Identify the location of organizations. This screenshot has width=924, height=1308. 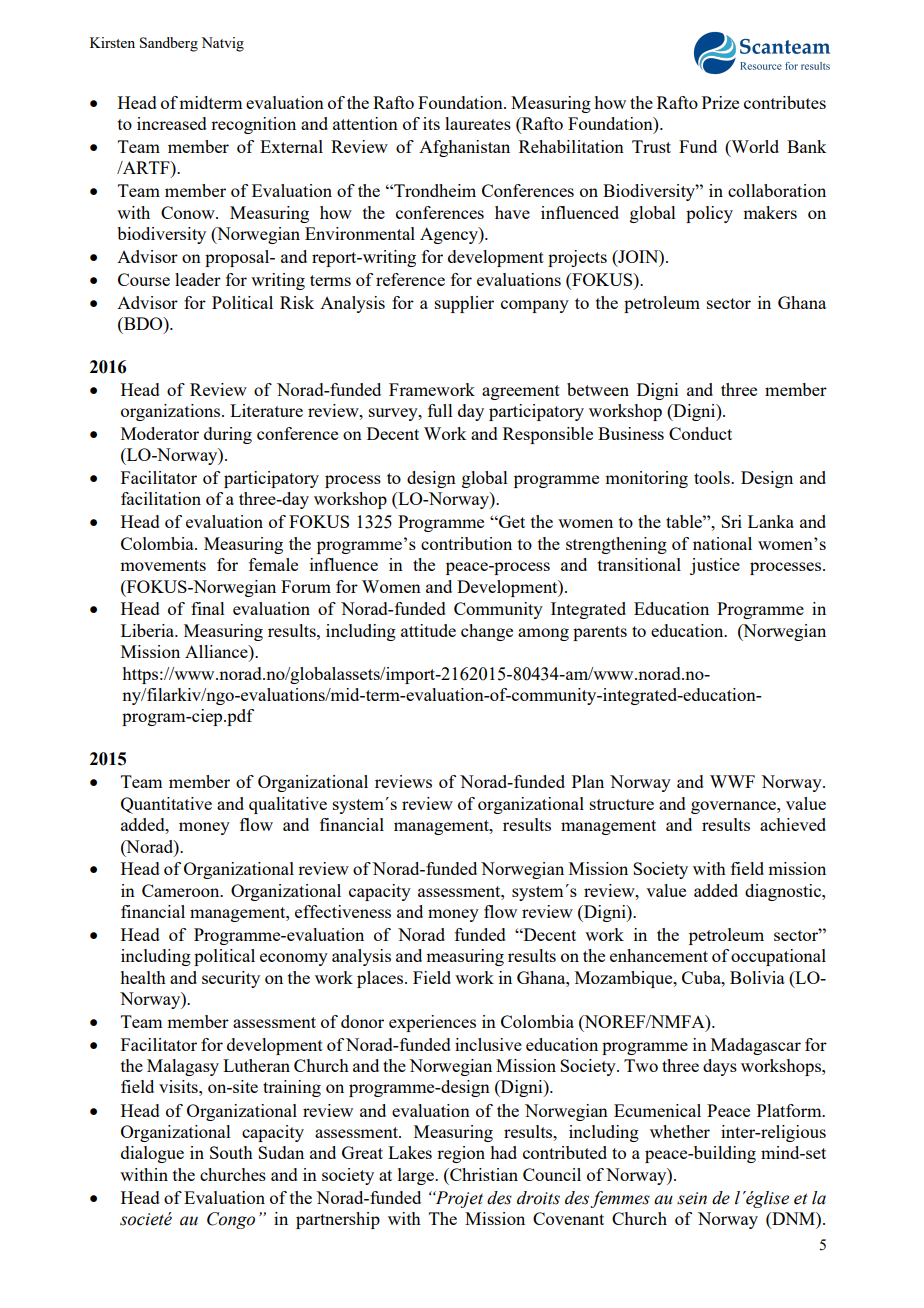
(172, 412).
